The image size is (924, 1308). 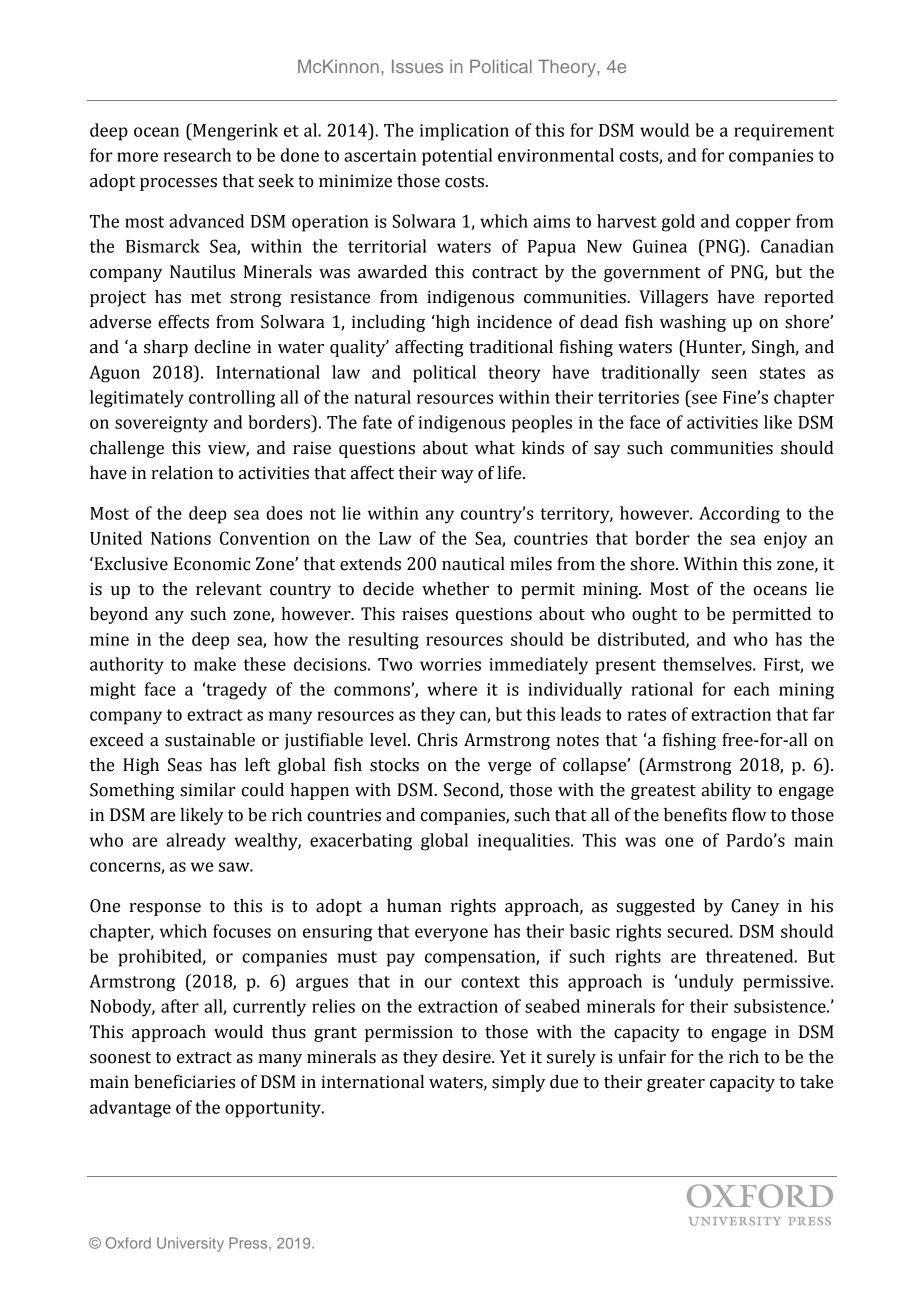 What do you see at coordinates (514, 322) in the screenshot?
I see `incidence` at bounding box center [514, 322].
